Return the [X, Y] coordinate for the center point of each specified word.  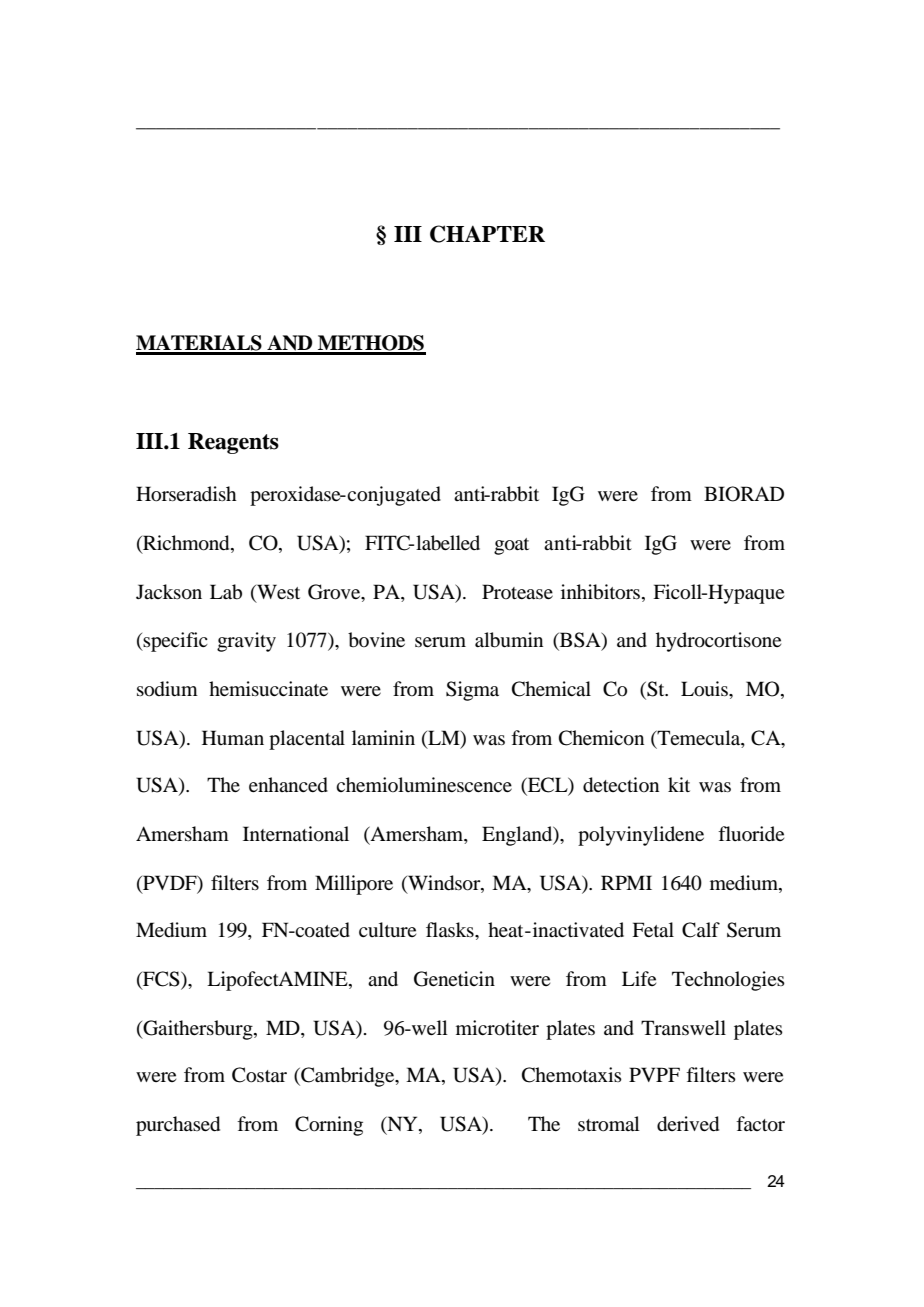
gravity [246, 642]
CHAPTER [487, 234]
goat [511, 546]
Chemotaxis [572, 1075]
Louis [706, 689]
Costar [259, 1075]
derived [688, 1124]
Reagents [233, 443]
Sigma [472, 691]
